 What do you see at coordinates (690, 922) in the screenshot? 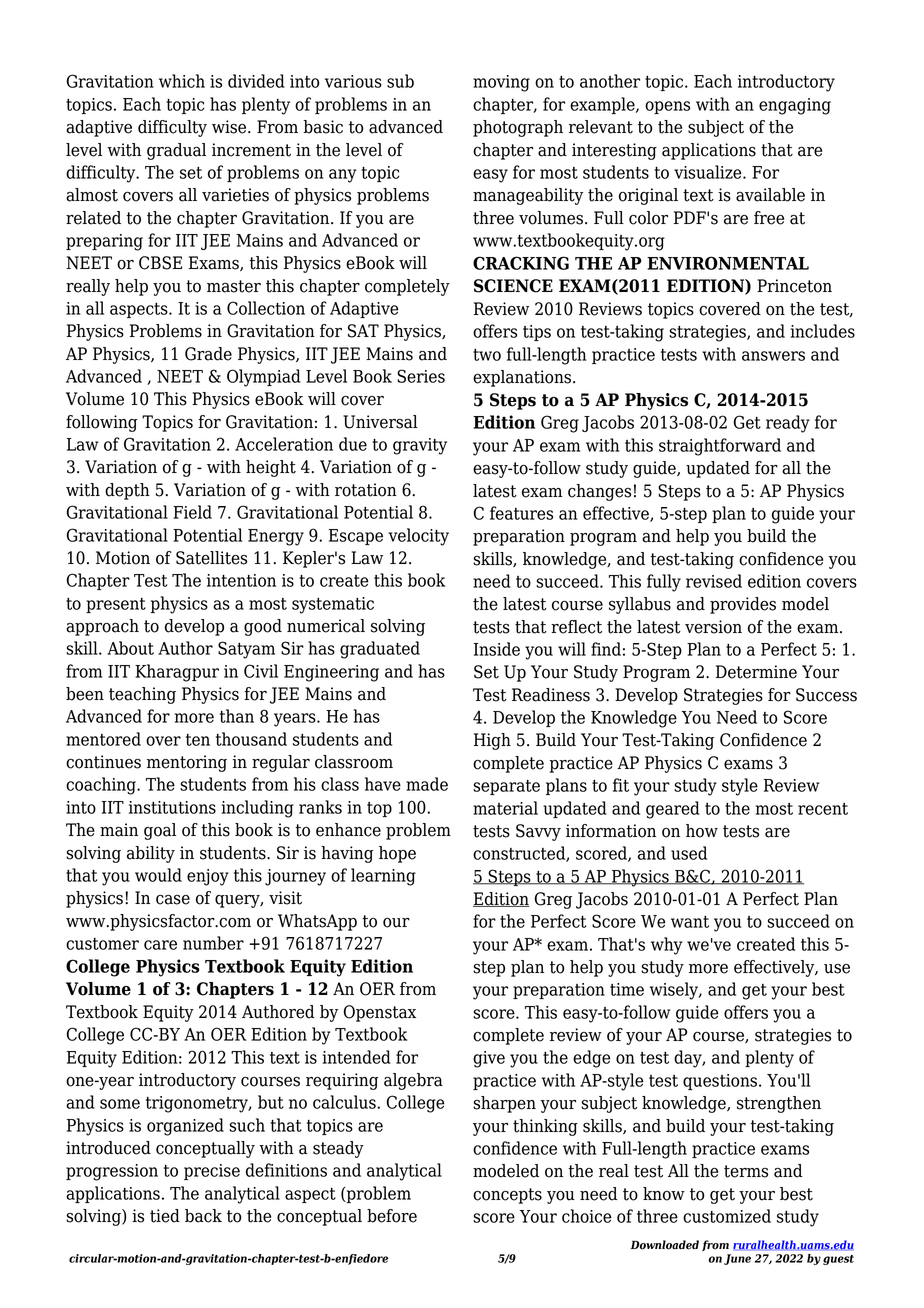
I see `want` at bounding box center [690, 922].
